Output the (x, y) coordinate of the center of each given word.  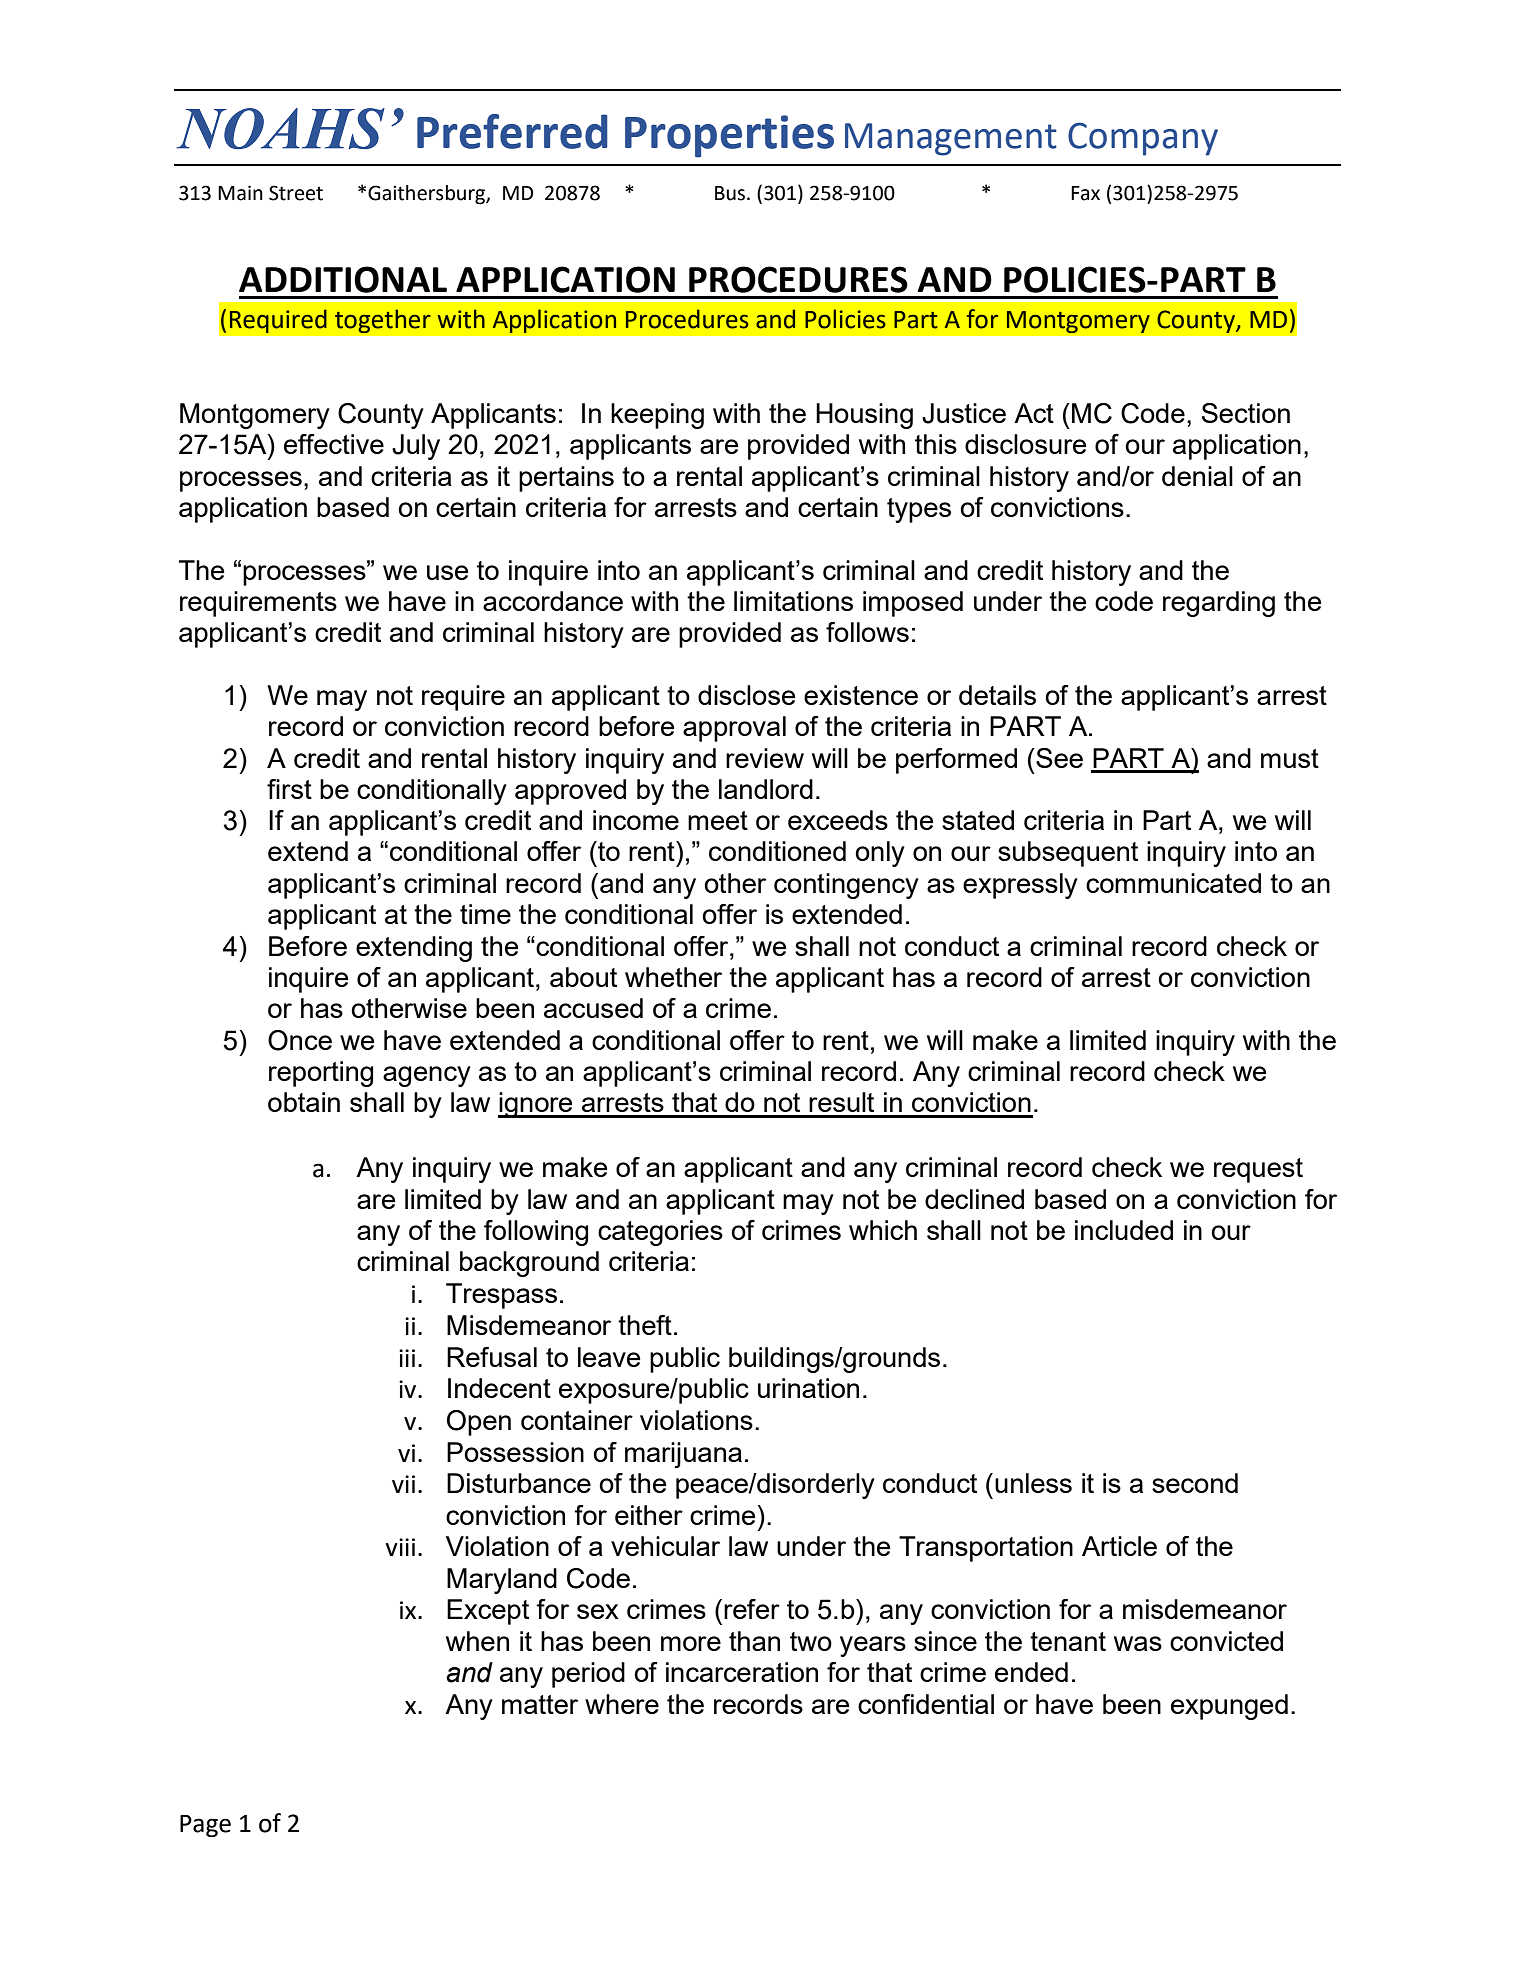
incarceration (742, 1672)
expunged (1229, 1707)
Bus (730, 193)
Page (205, 1826)
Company (1143, 139)
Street (296, 193)
